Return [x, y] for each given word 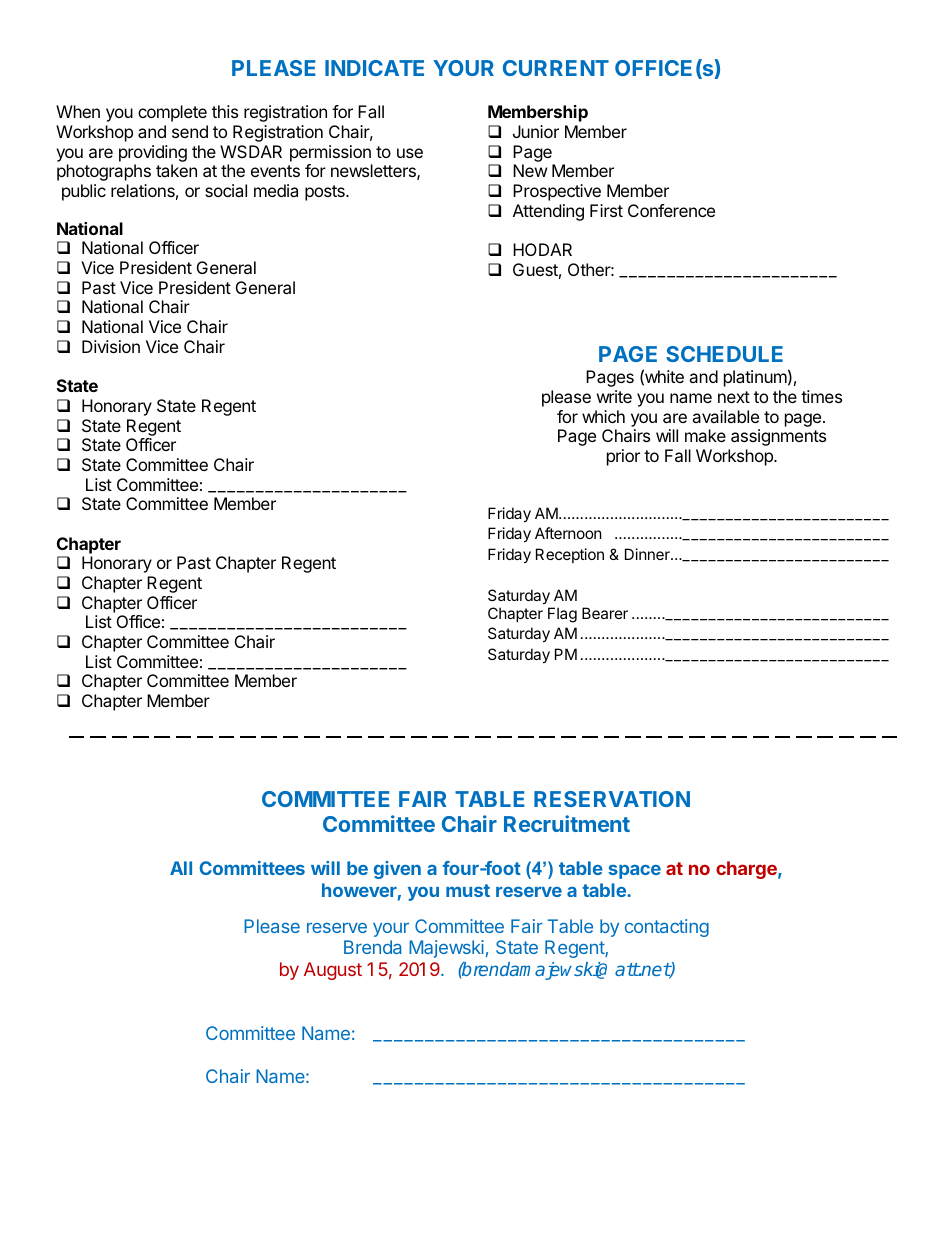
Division [111, 346]
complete [172, 113]
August [333, 971]
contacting [667, 928]
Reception [570, 555]
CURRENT [556, 68]
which [603, 416]
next [734, 397]
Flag [562, 615]
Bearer [605, 613]
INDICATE [374, 68]
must [468, 890]
